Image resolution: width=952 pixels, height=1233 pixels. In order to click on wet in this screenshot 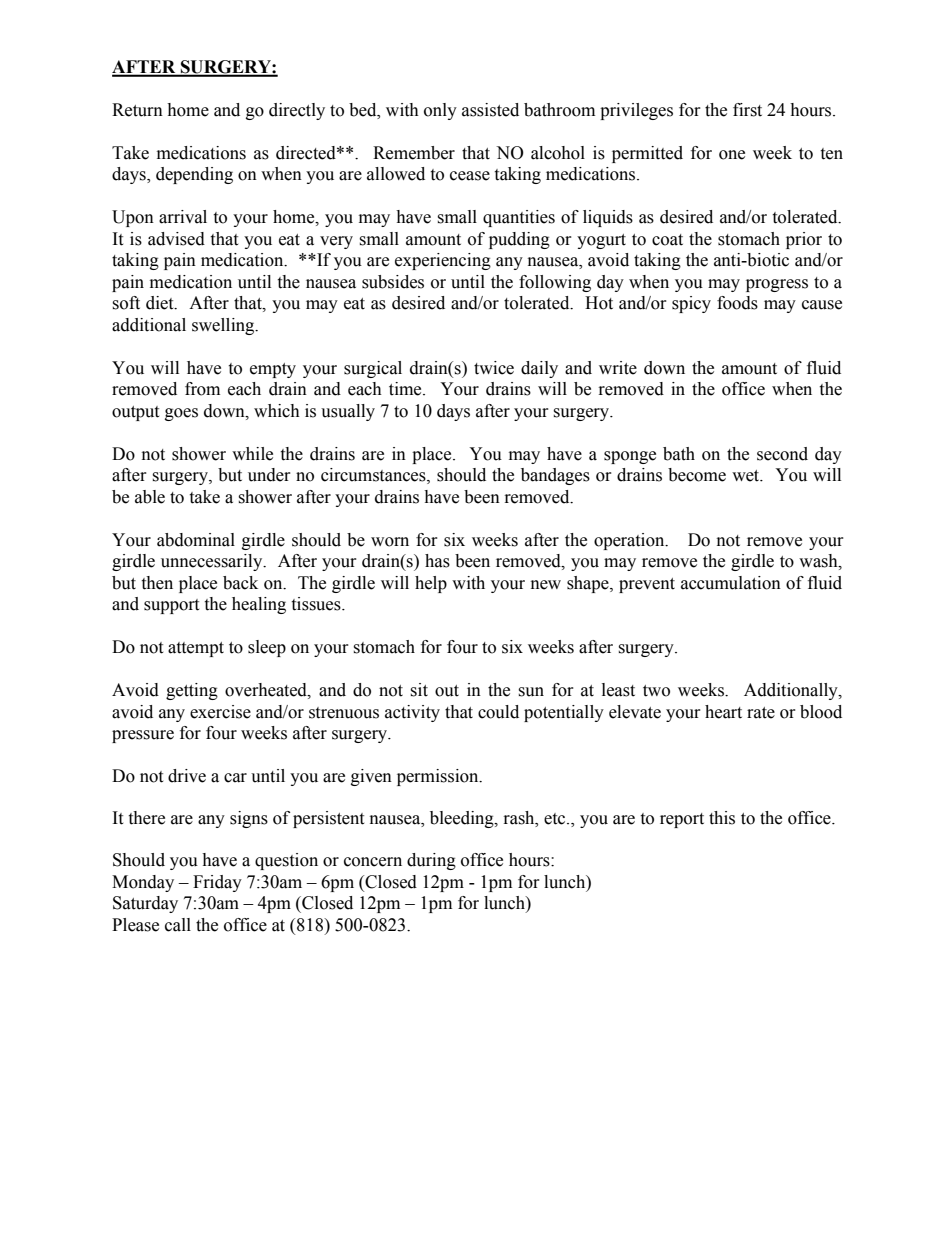, I will do `click(747, 476)`.
